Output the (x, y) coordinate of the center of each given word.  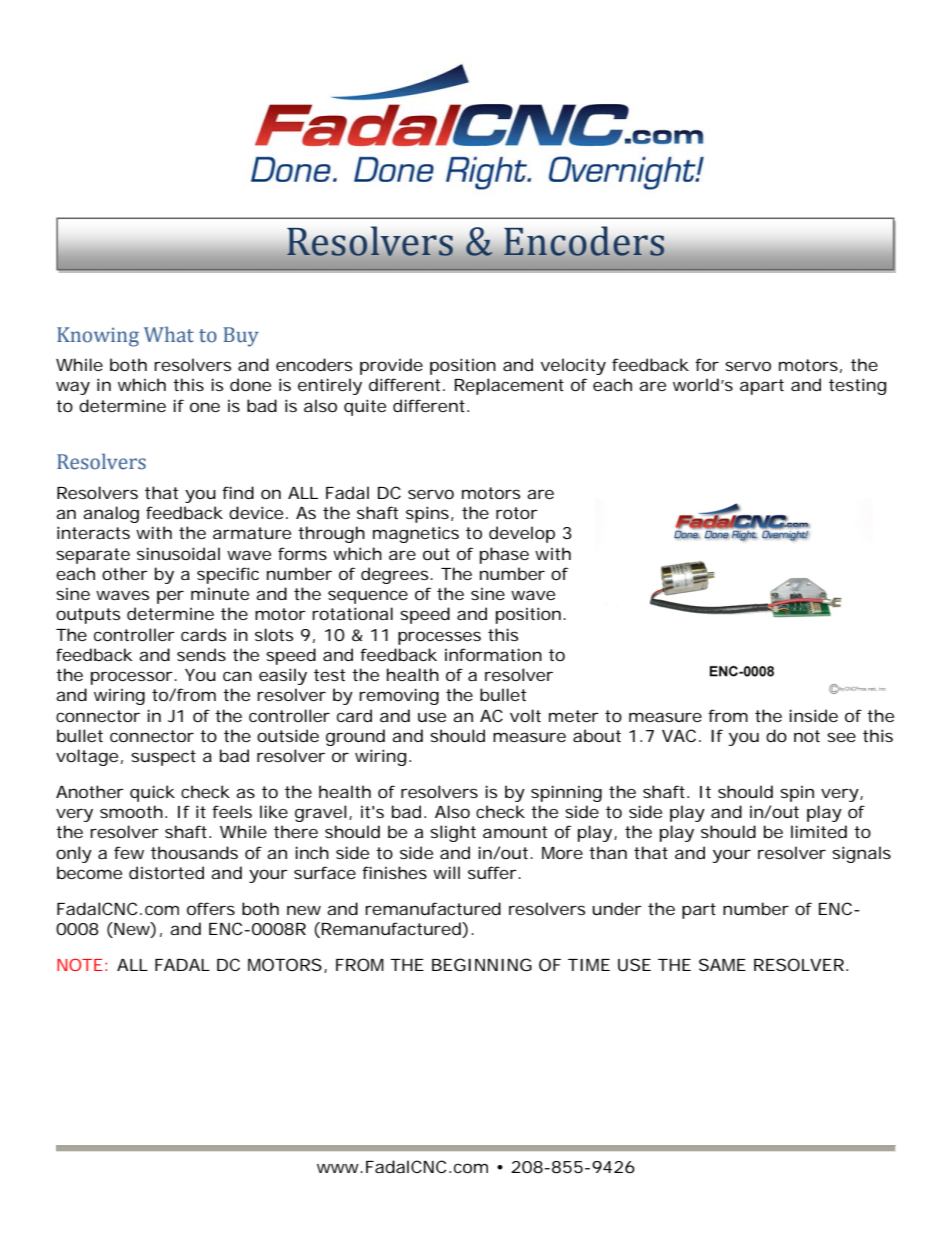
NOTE (80, 964)
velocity (573, 366)
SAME (722, 964)
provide (391, 366)
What (169, 334)
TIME (589, 965)
